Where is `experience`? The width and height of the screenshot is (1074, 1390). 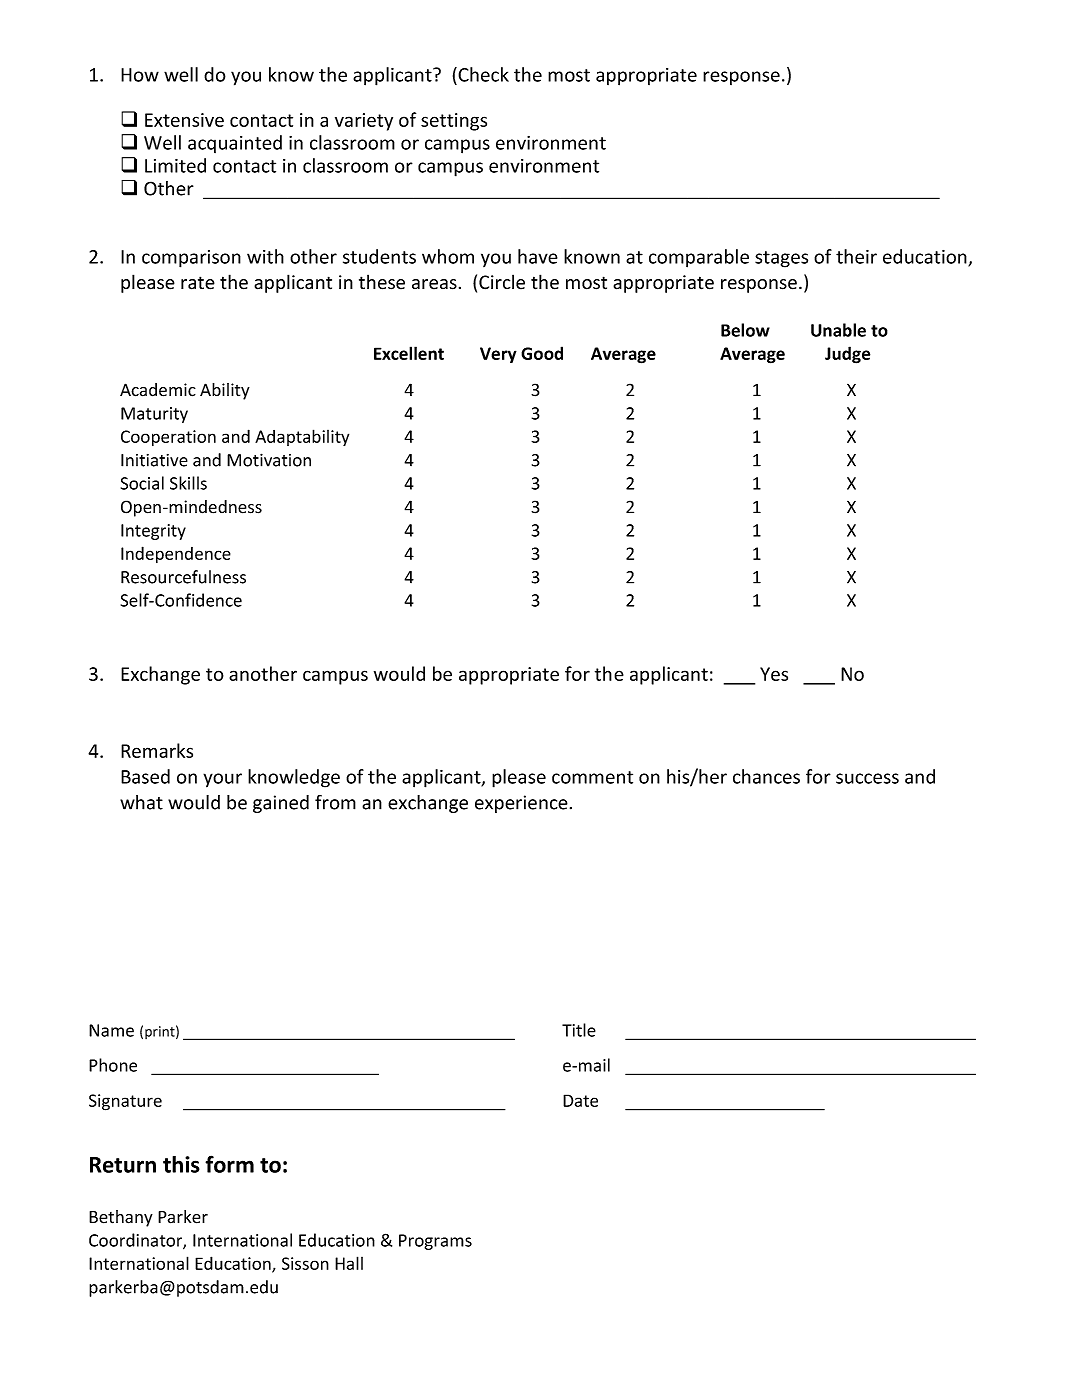
experience is located at coordinates (521, 804).
